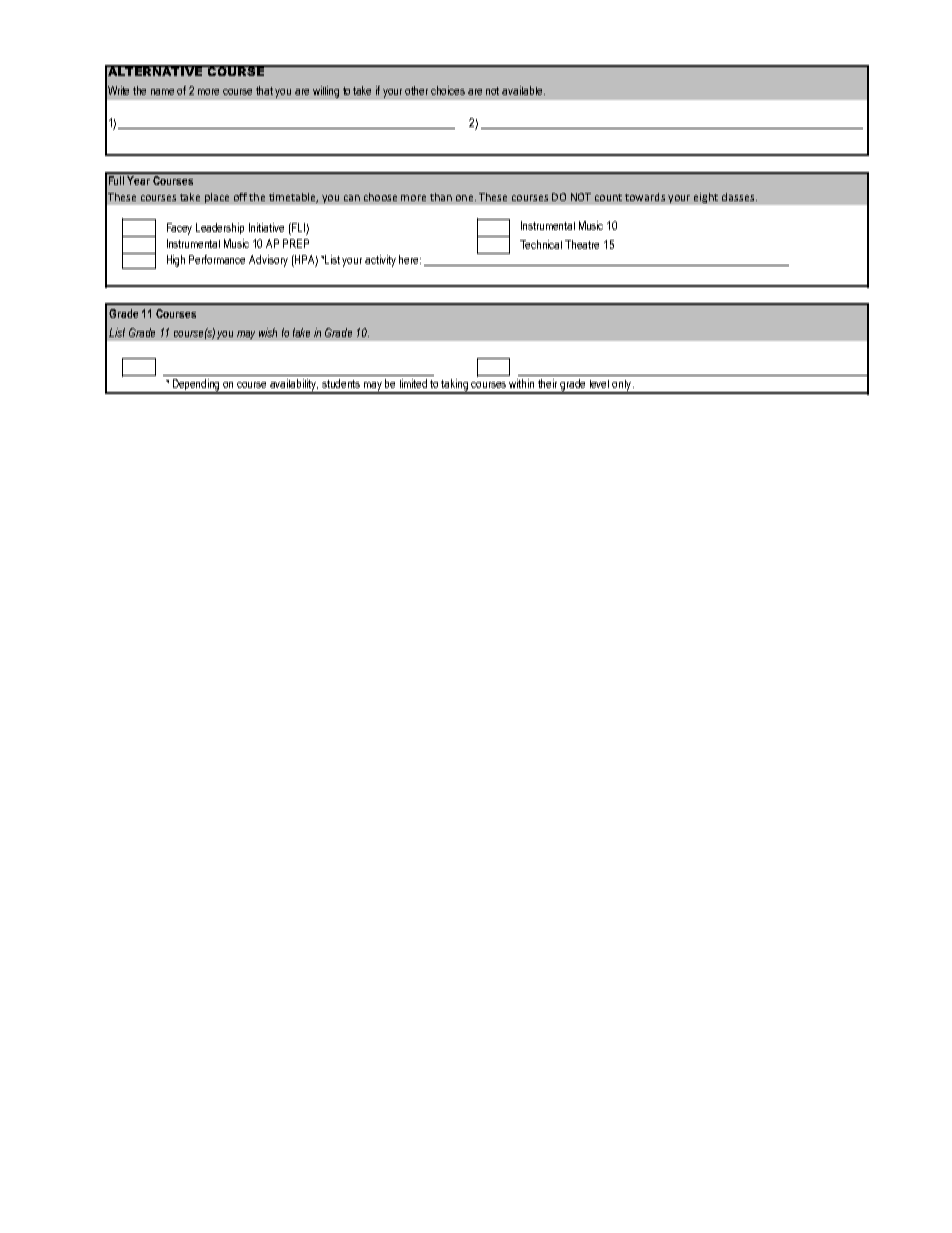  What do you see at coordinates (455, 386) in the image?
I see `taking` at bounding box center [455, 386].
